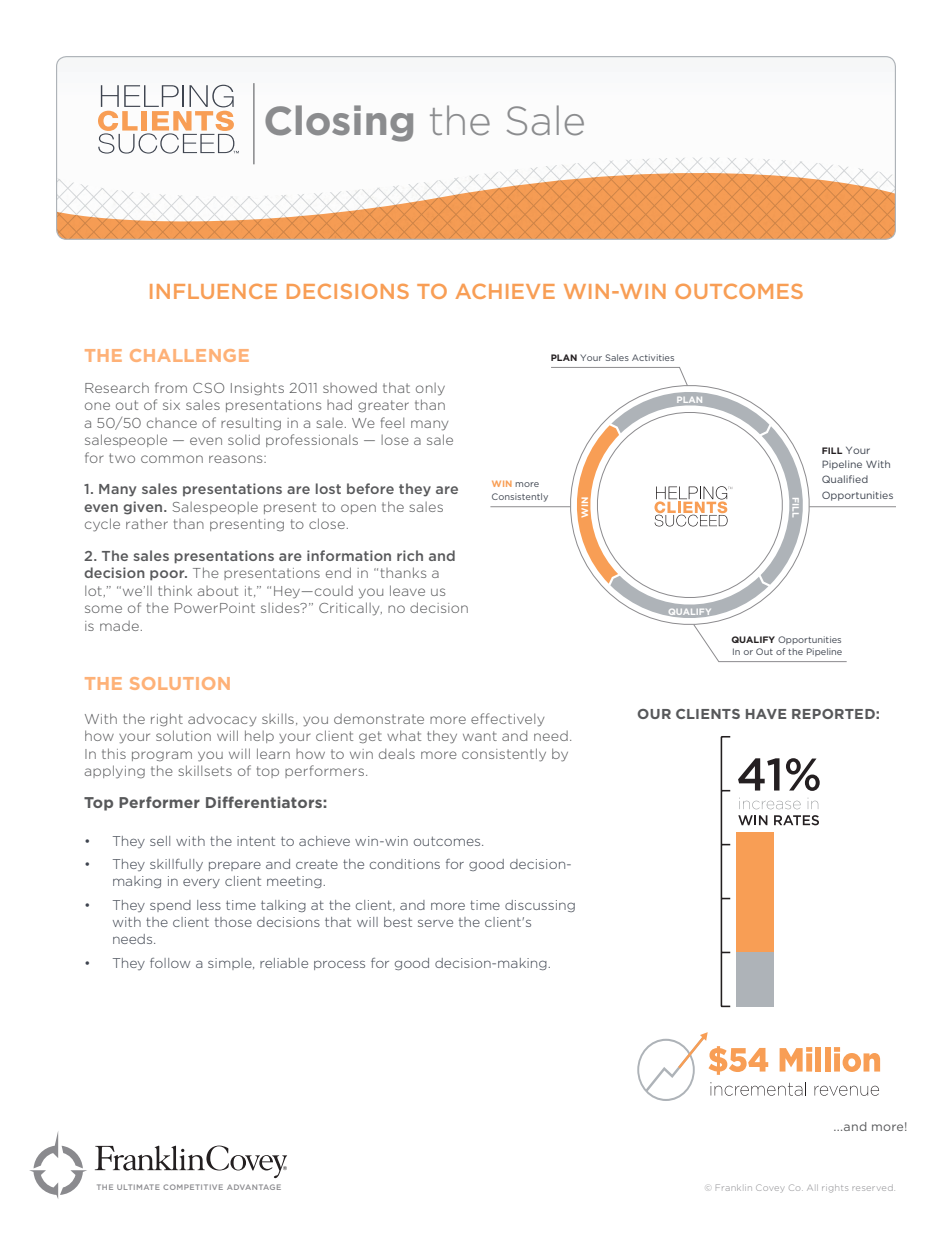 The width and height of the screenshot is (952, 1233). I want to click on ADVANTAGE, so click(254, 1187).
